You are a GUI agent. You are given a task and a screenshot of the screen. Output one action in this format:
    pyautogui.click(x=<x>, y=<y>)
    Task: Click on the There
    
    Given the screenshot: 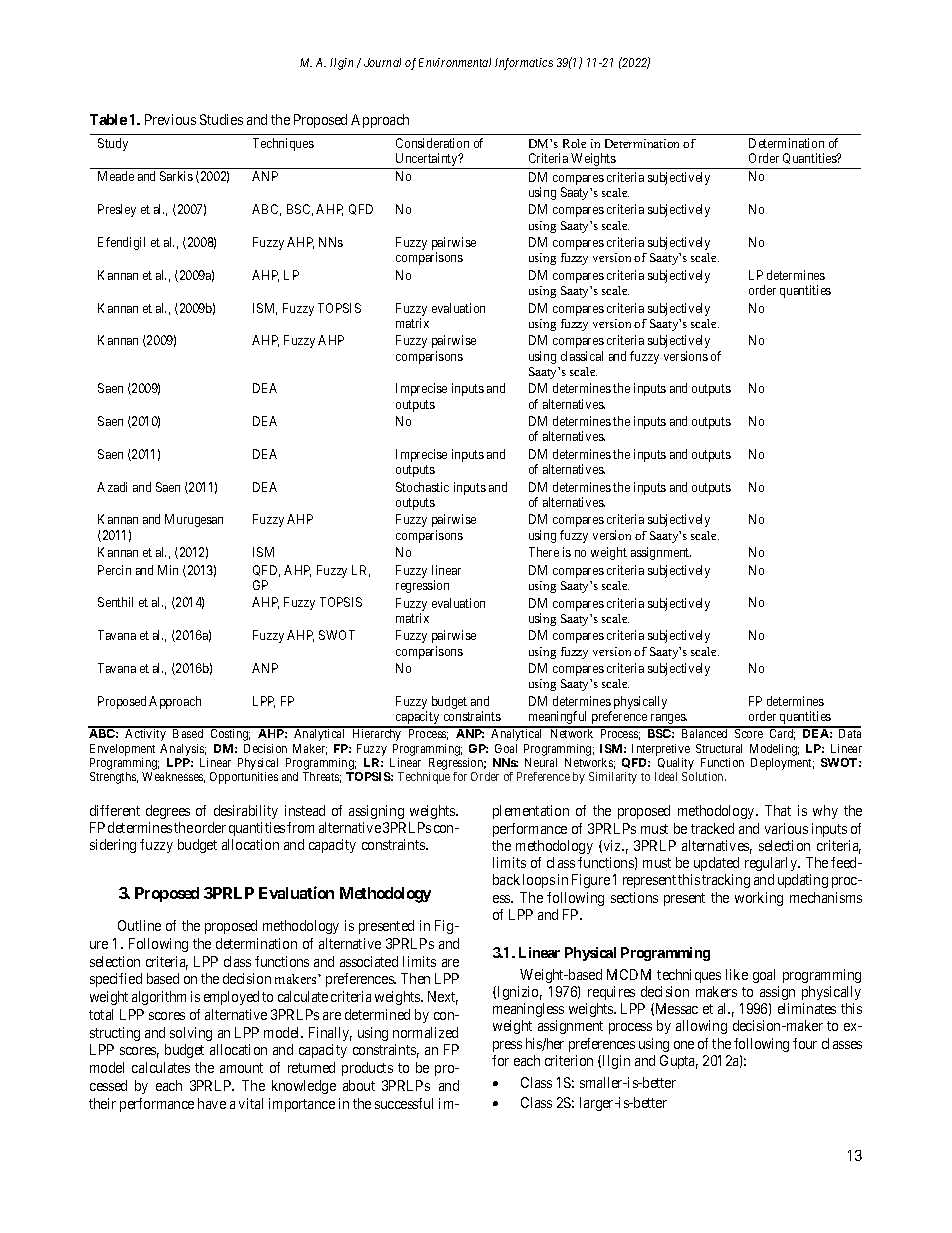 What is the action you would take?
    pyautogui.click(x=544, y=552)
